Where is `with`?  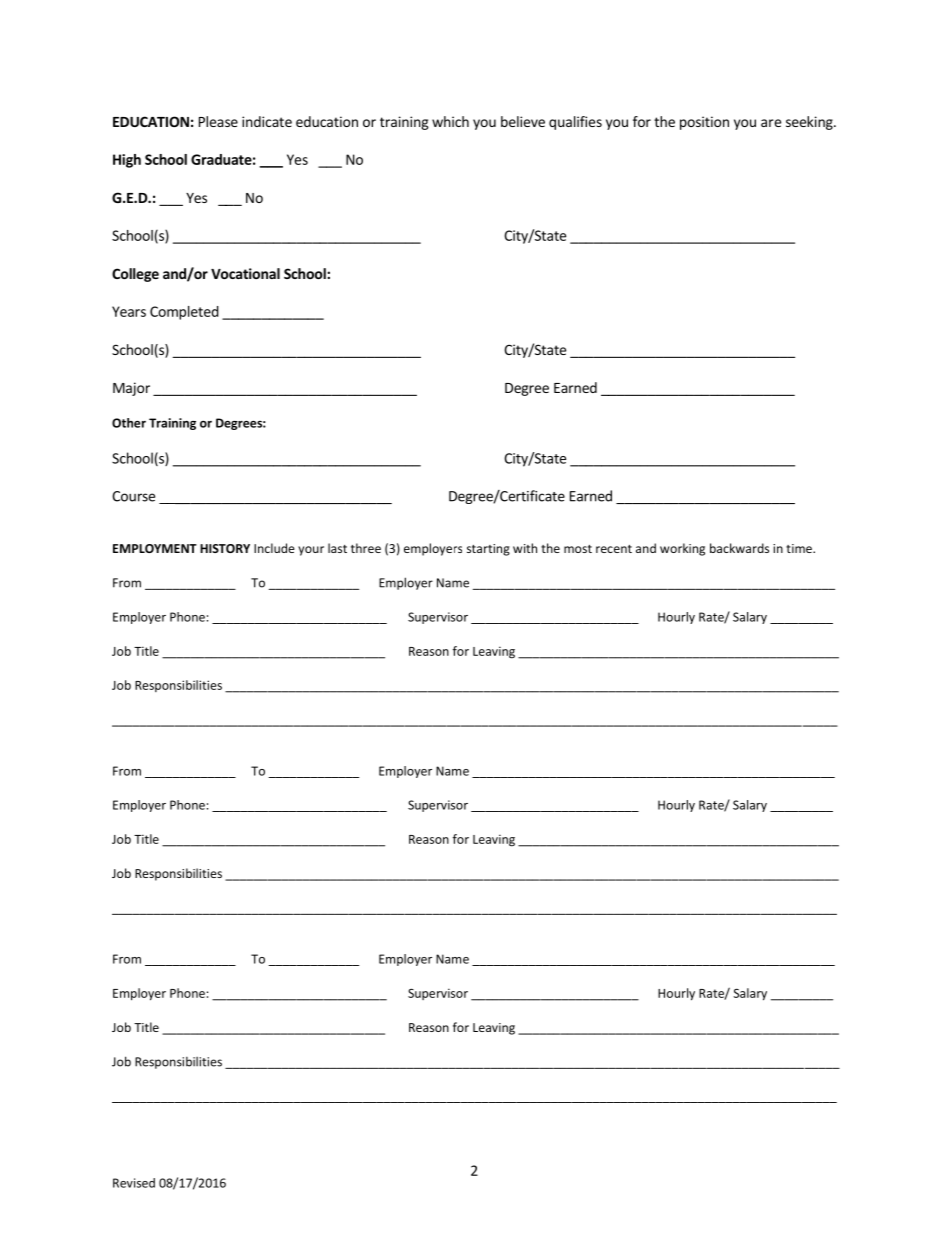 with is located at coordinates (525, 548).
